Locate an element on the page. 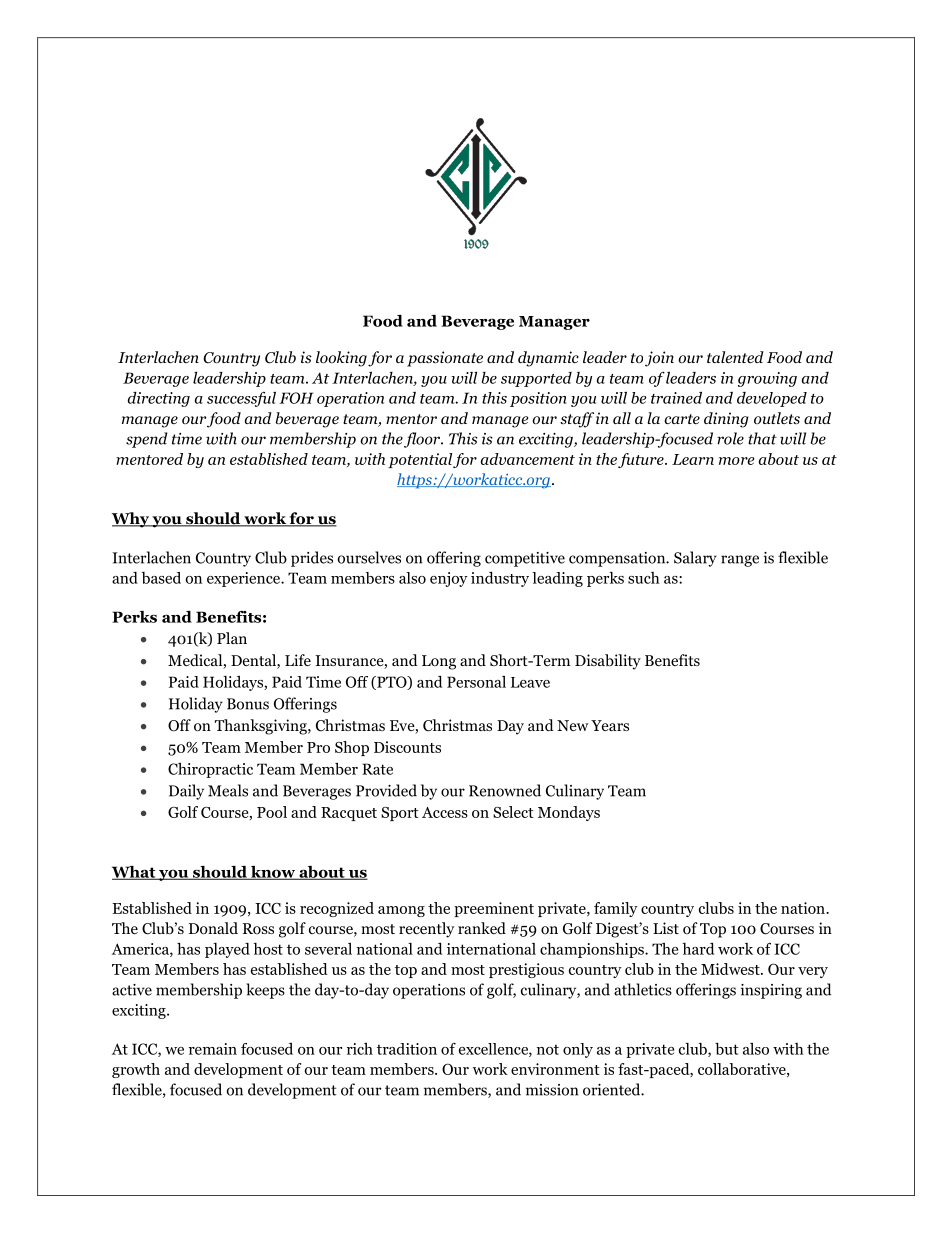 The width and height of the document is (952, 1233). Personal is located at coordinates (476, 682).
